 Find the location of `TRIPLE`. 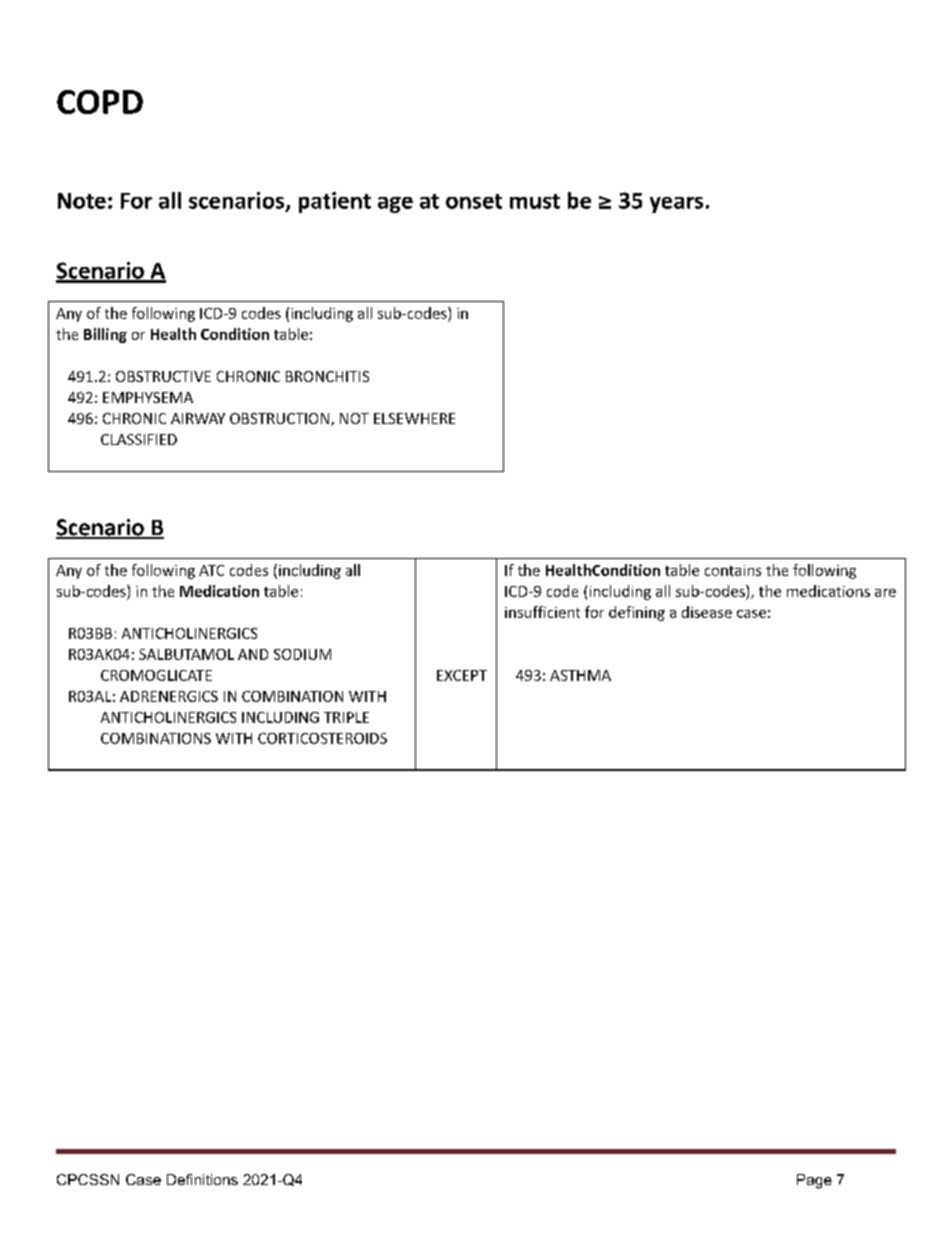

TRIPLE is located at coordinates (346, 717).
